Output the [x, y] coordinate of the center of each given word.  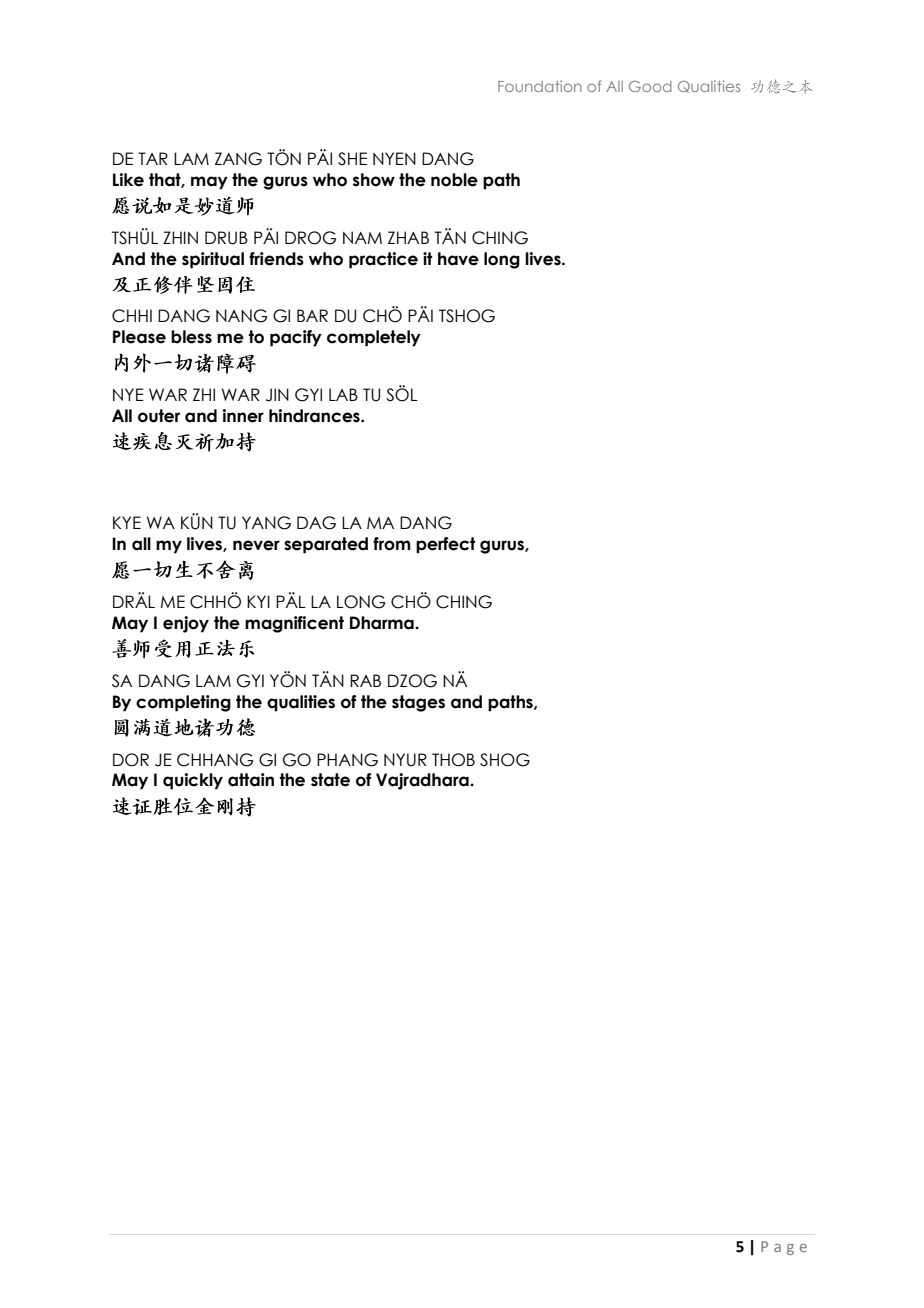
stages [418, 703]
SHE [352, 159]
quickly [193, 781]
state [330, 780]
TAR [153, 158]
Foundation [540, 86]
